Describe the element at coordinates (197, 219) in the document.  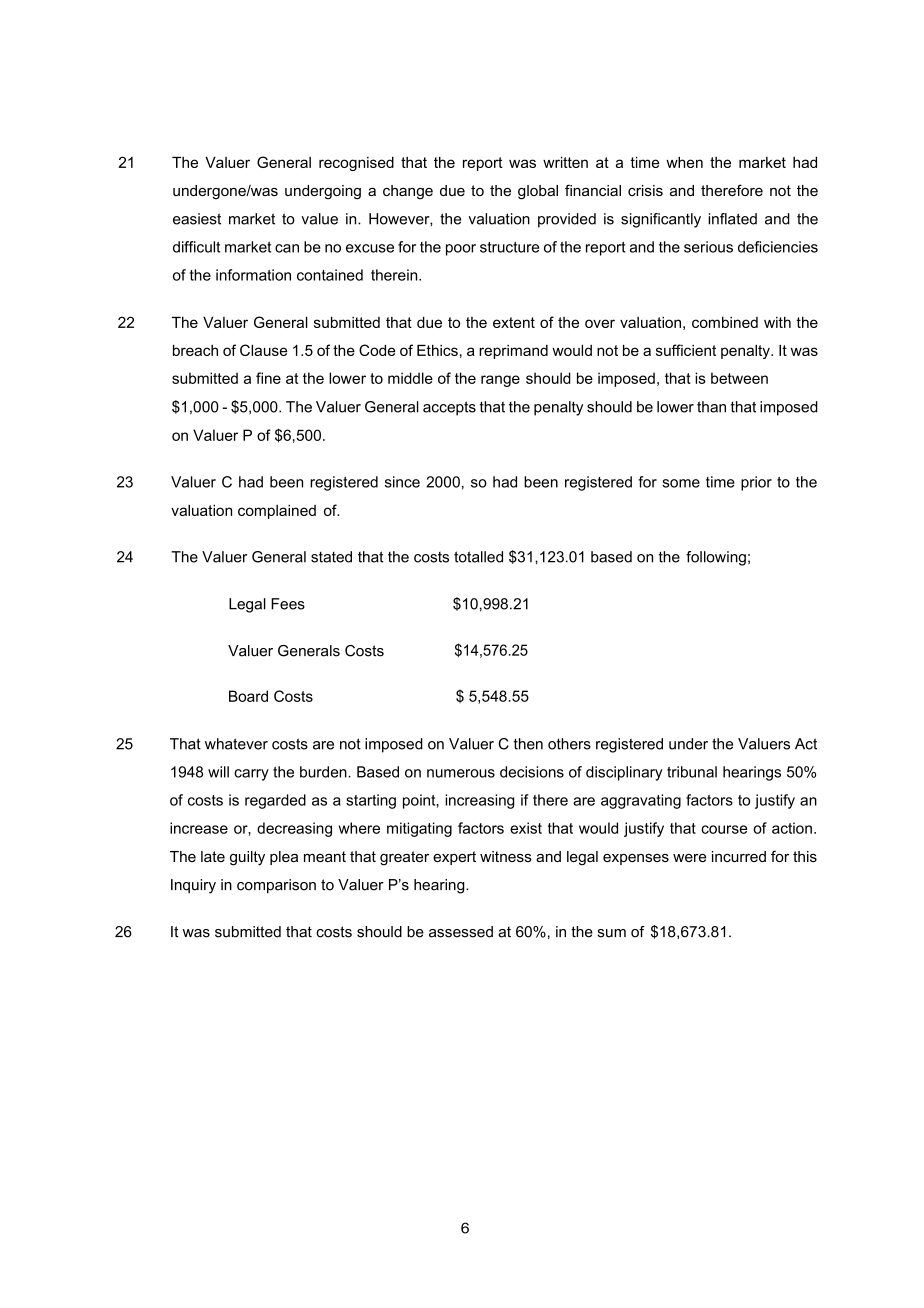
I see `easiest` at that location.
